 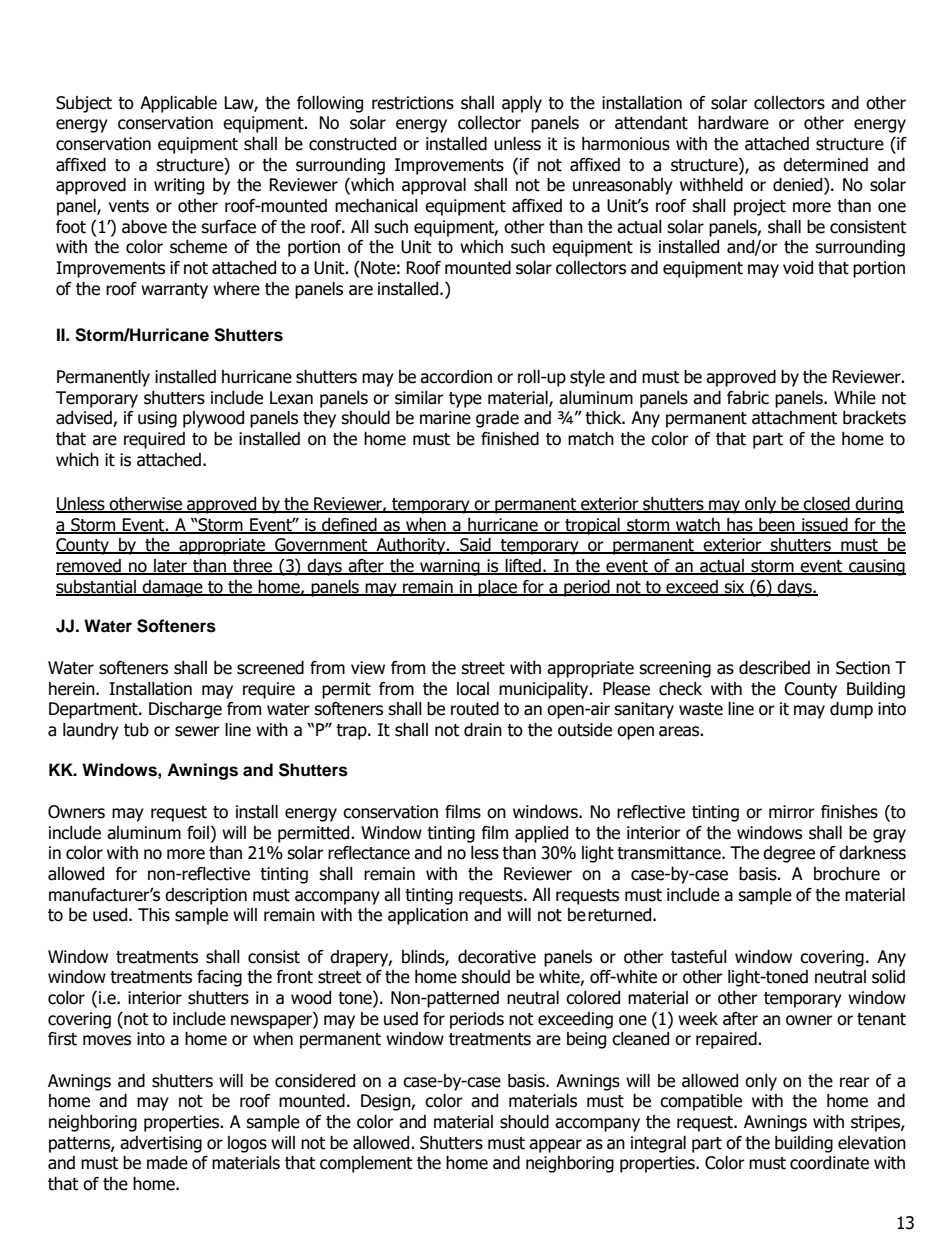 What do you see at coordinates (161, 1144) in the document?
I see `advertising` at bounding box center [161, 1144].
